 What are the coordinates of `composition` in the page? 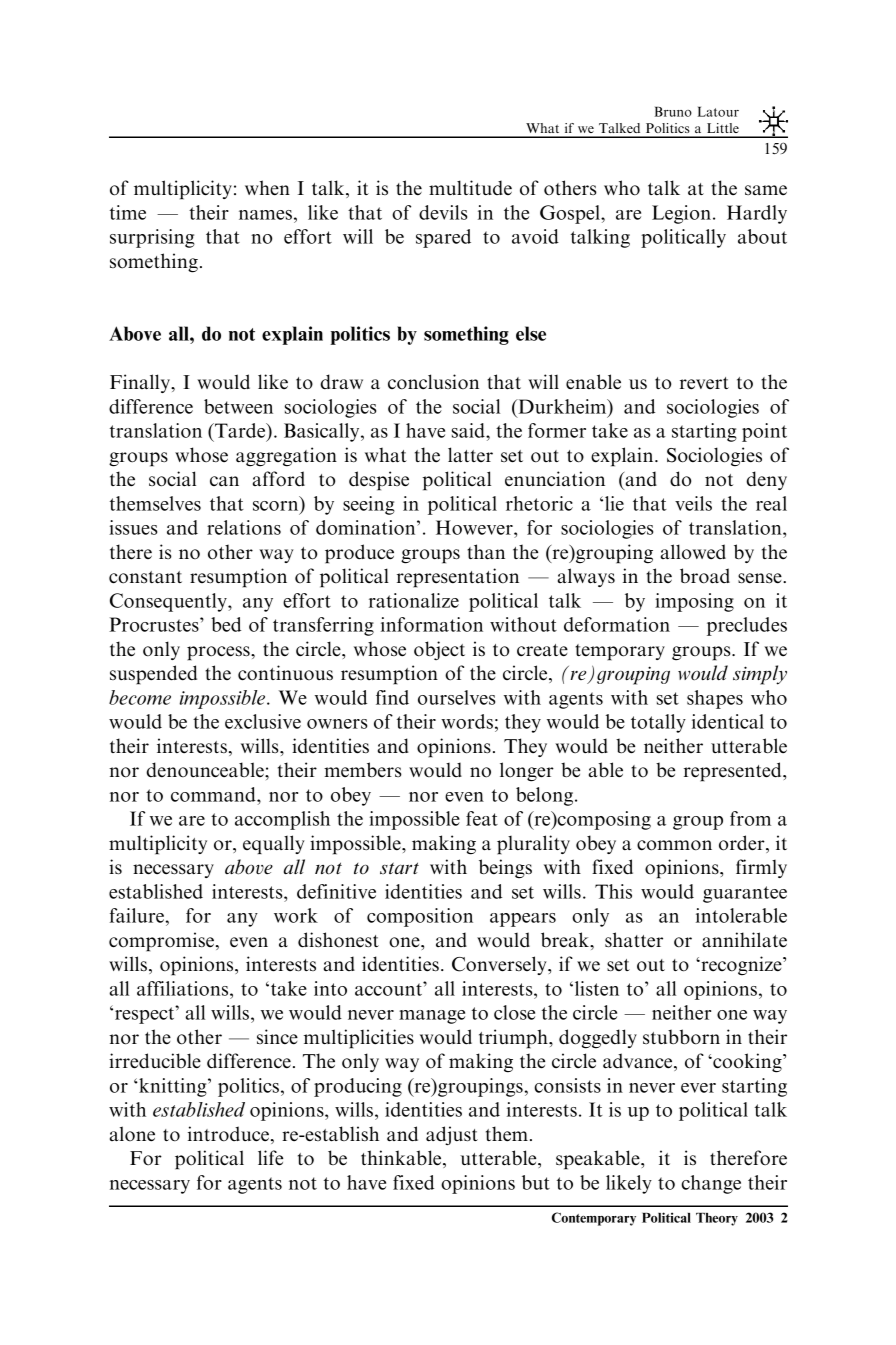 It's located at (420, 917).
